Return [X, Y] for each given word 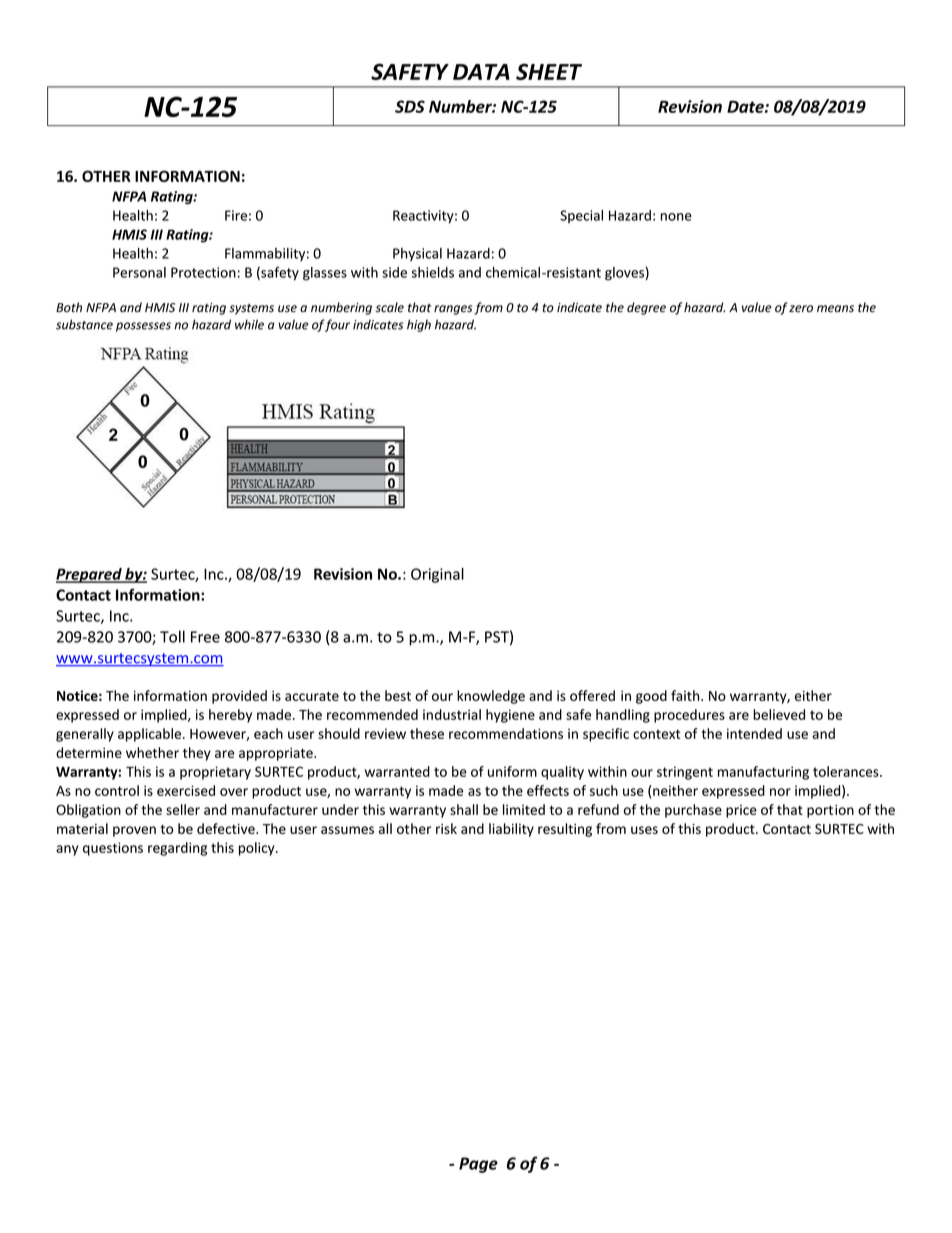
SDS [410, 106]
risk [446, 828]
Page [478, 1165]
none [676, 217]
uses [644, 830]
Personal [139, 272]
